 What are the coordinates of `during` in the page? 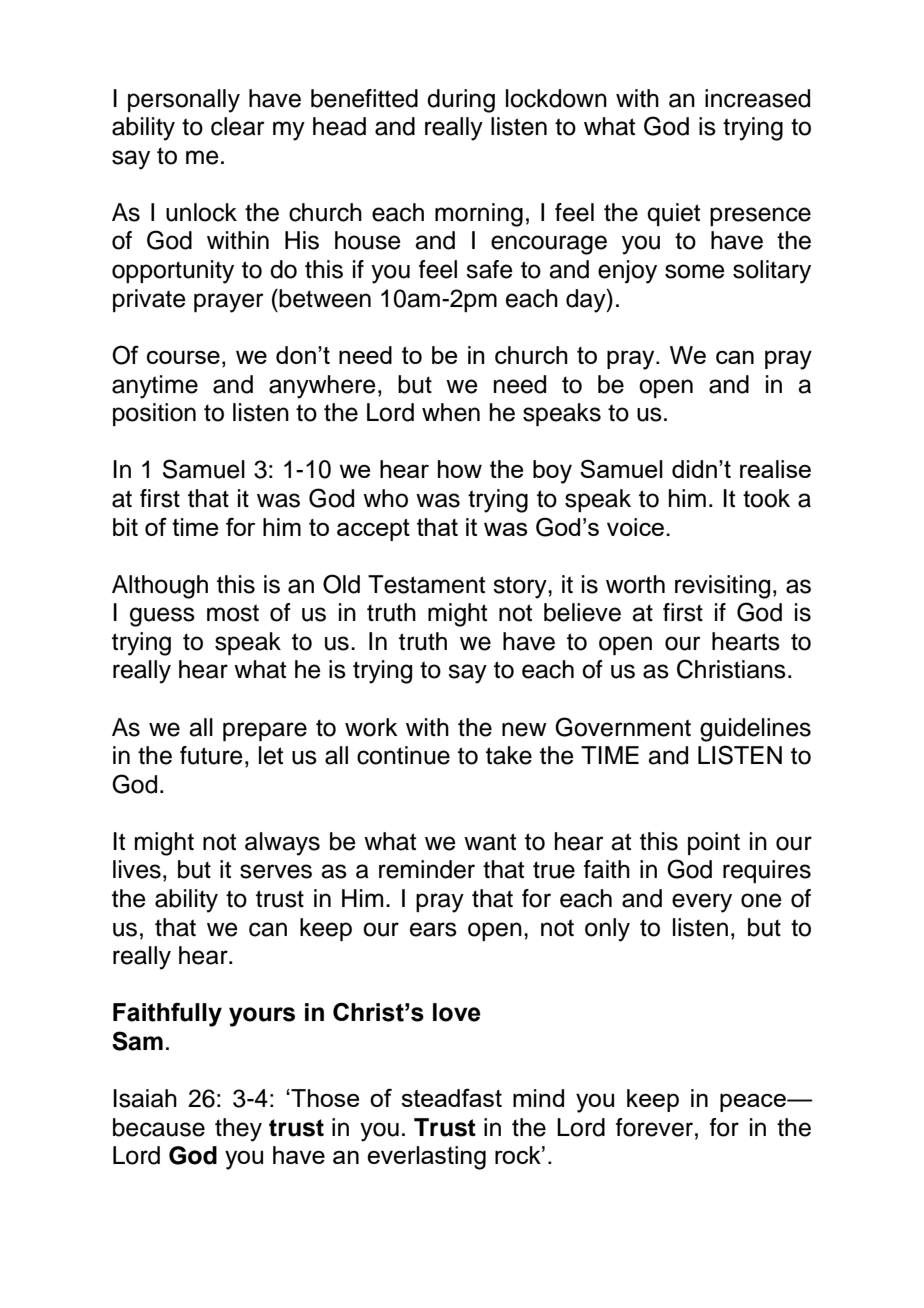 It's located at (461, 101).
